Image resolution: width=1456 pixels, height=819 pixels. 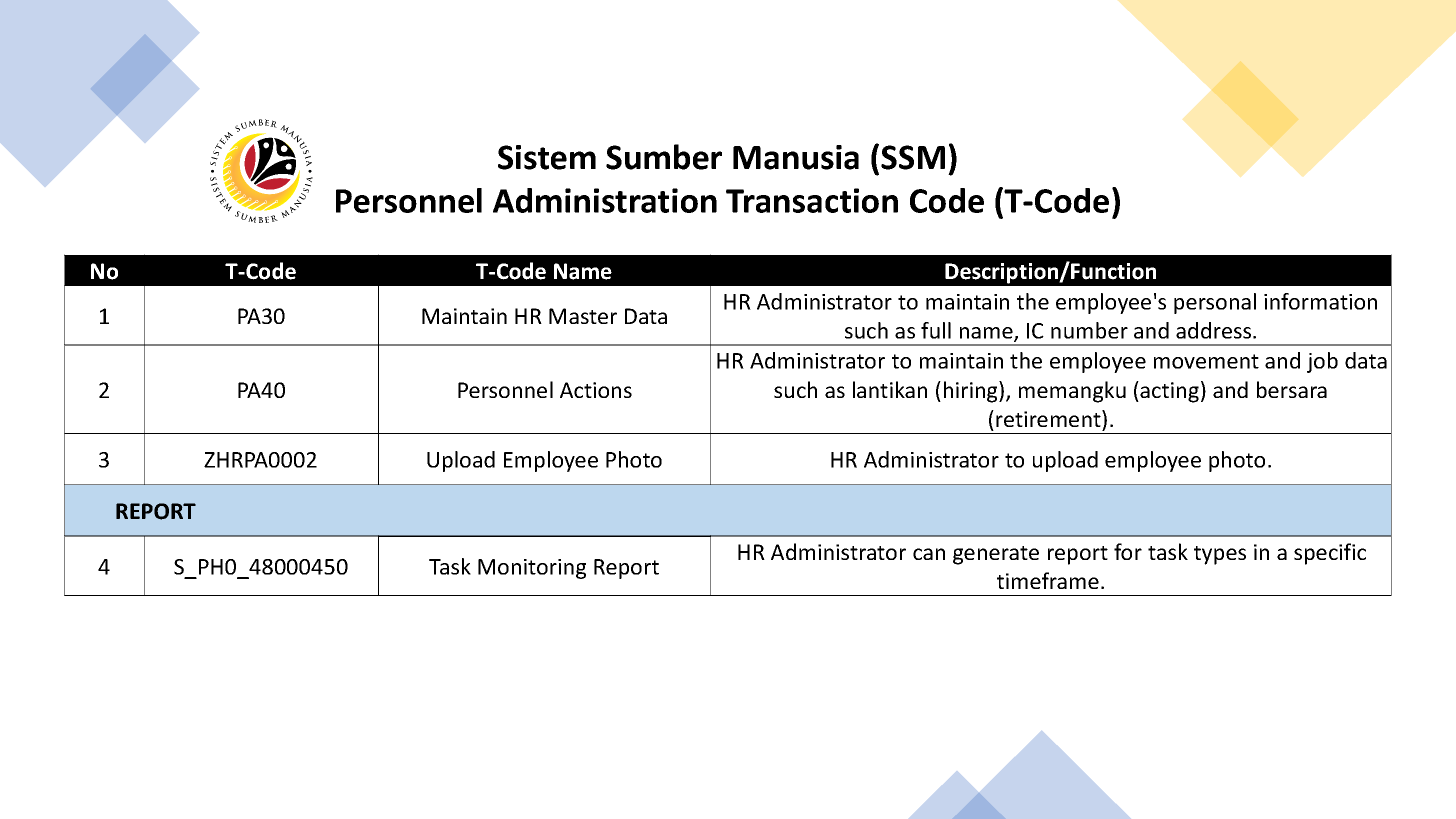 What do you see at coordinates (605, 200) in the screenshot?
I see `Administration` at bounding box center [605, 200].
